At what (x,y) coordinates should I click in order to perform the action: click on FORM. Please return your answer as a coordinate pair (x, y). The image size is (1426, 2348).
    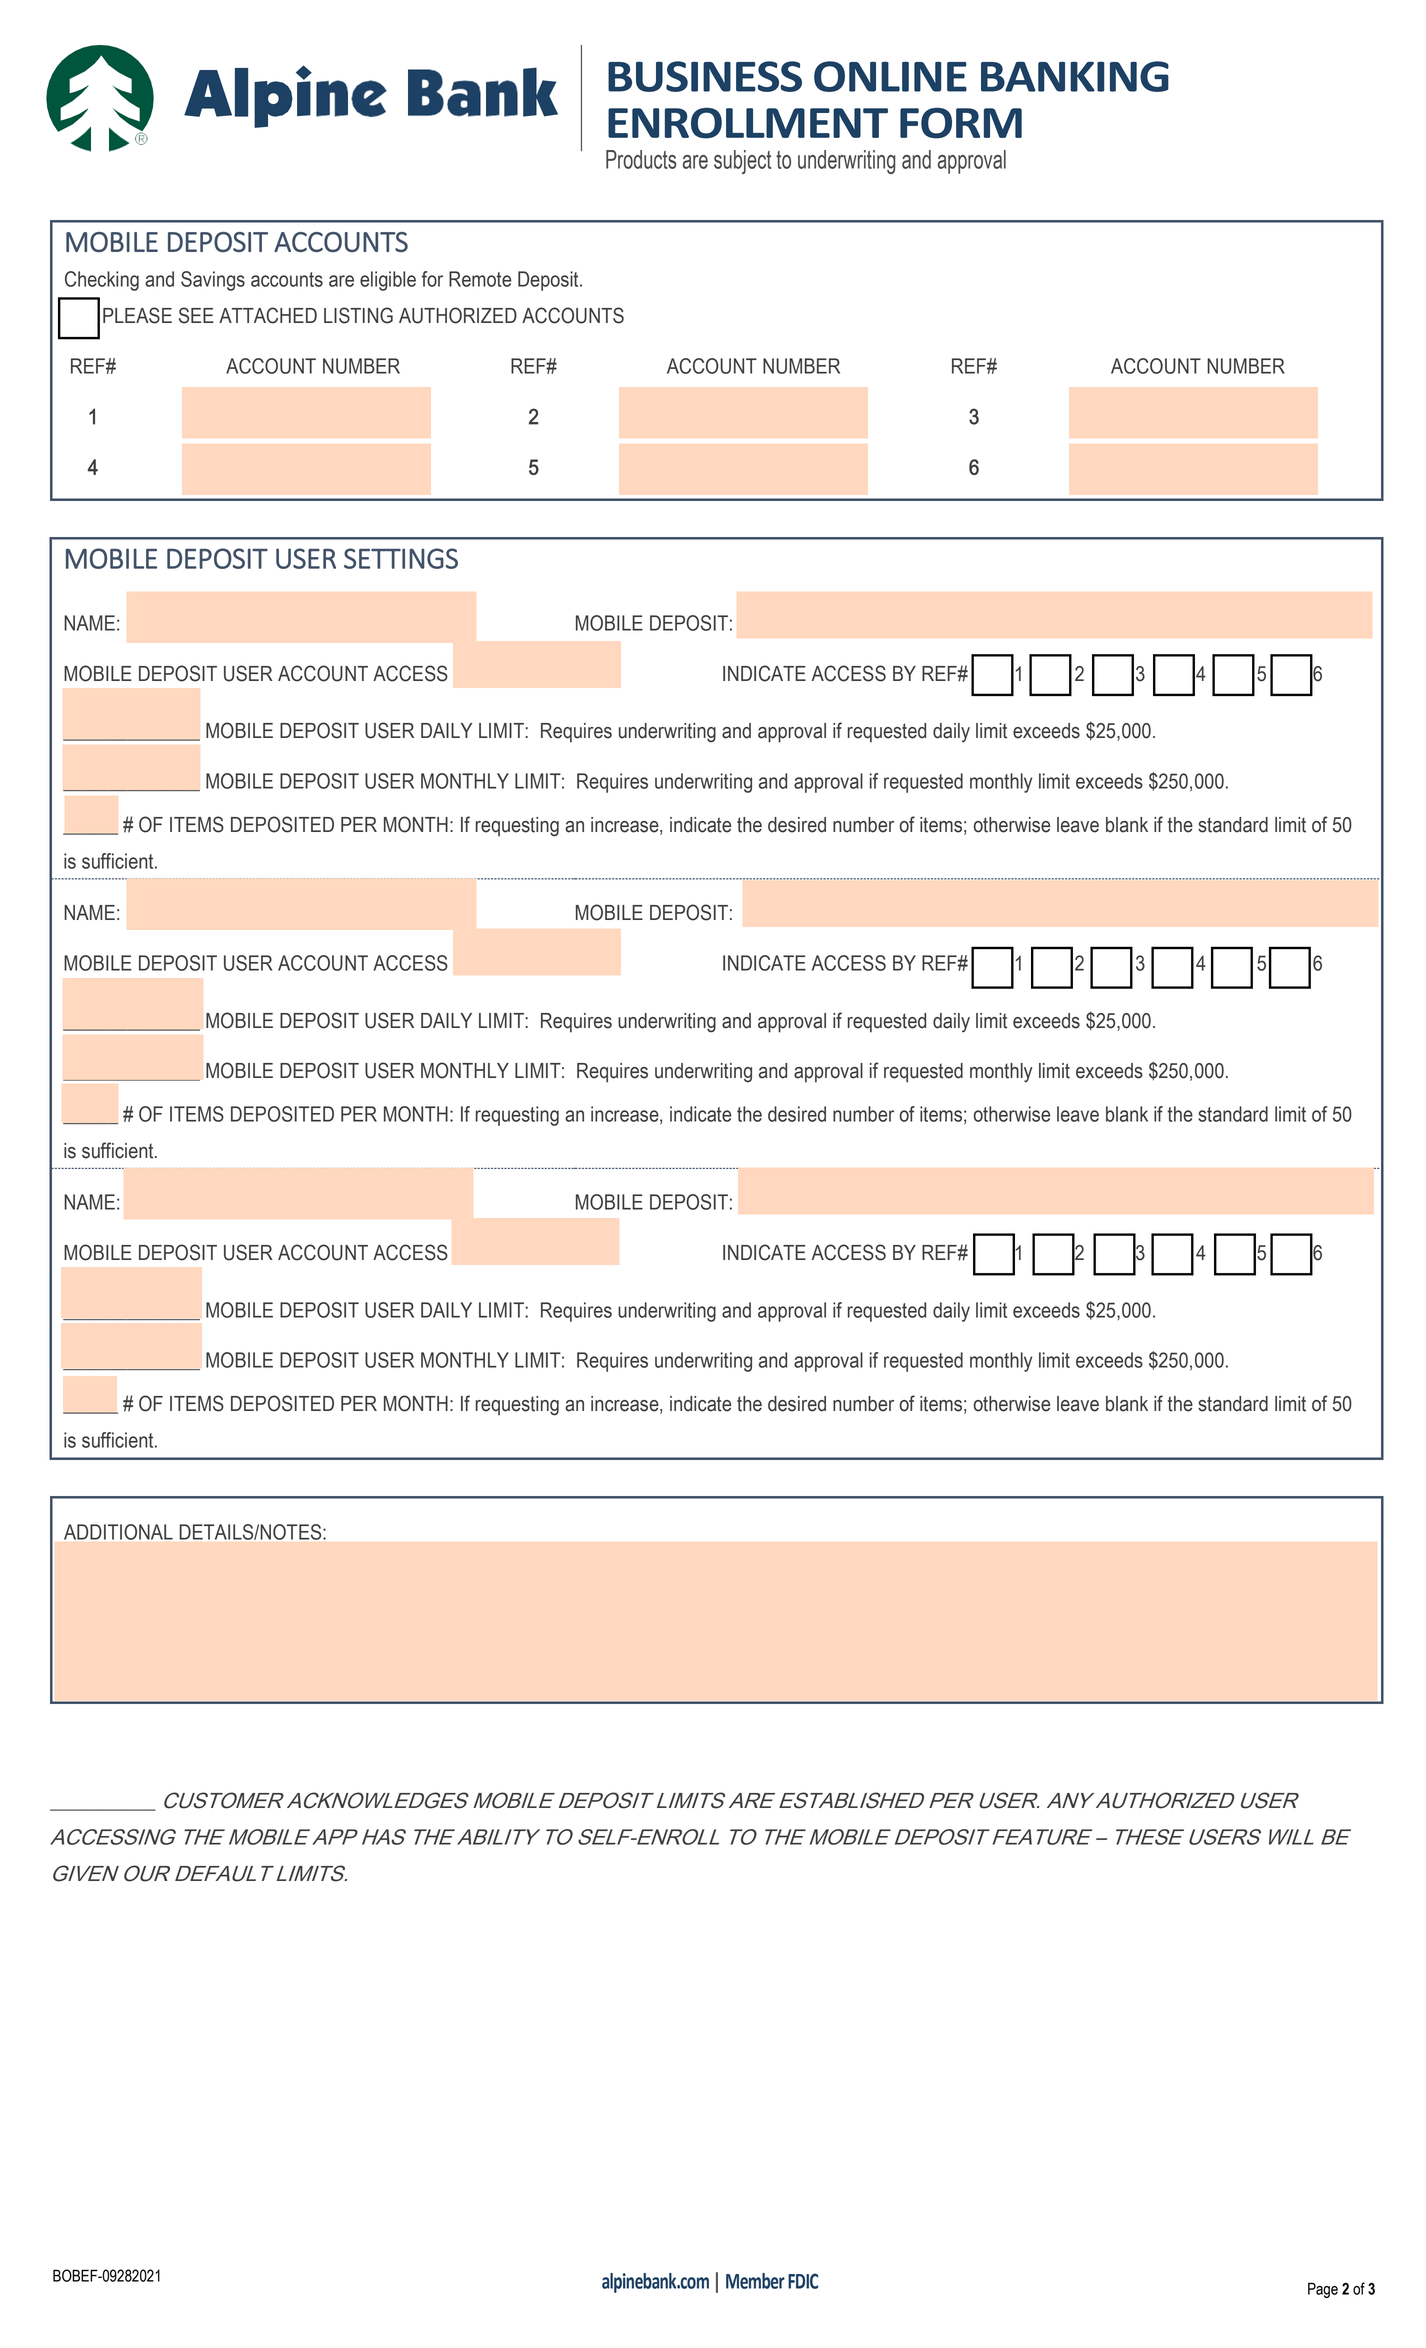
    Looking at the image, I should click on (961, 123).
